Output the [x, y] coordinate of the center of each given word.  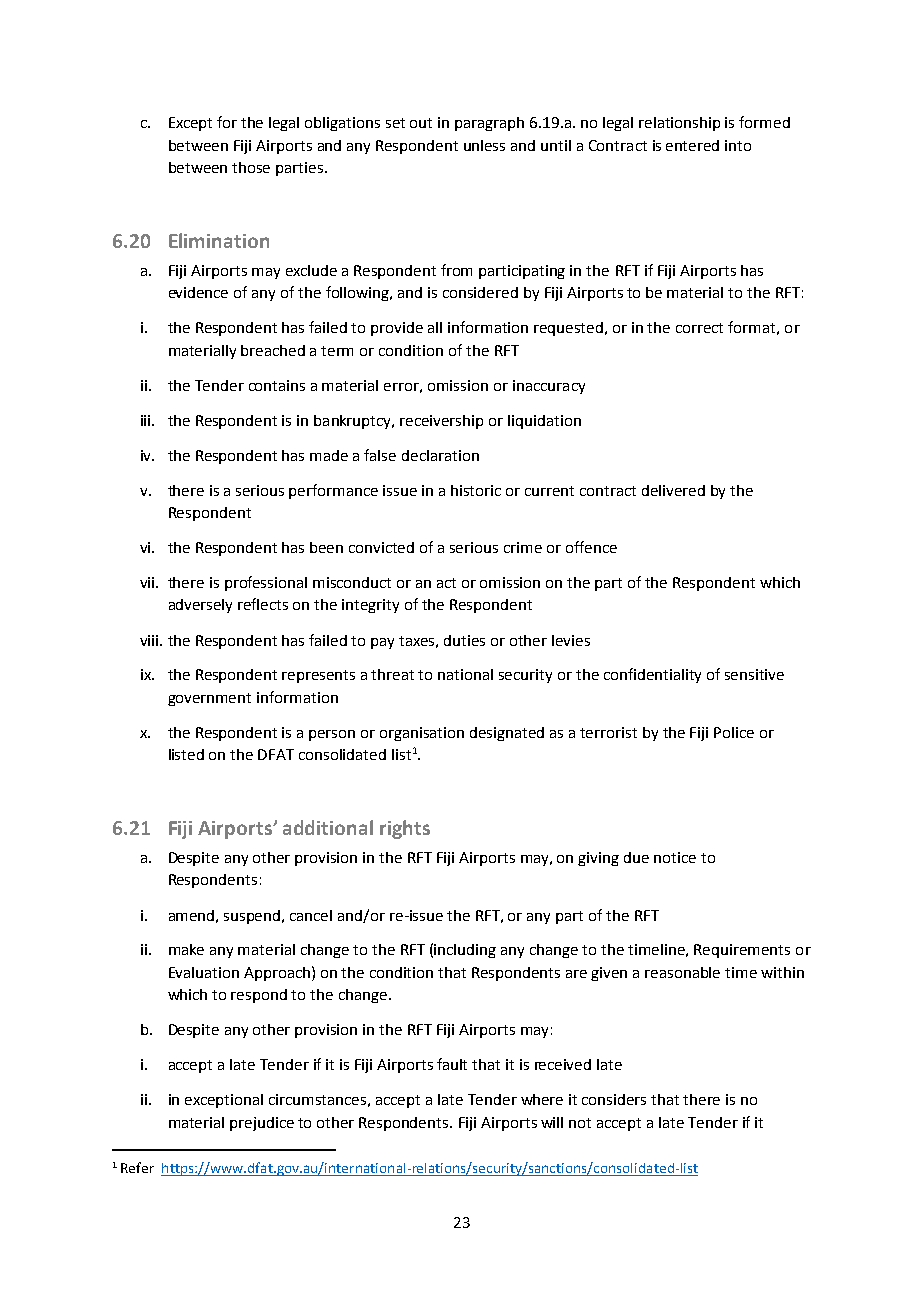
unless [484, 145]
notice [675, 857]
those [251, 167]
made [329, 455]
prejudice [262, 1124]
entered [692, 145]
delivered [673, 490]
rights [405, 829]
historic [476, 490]
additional [328, 827]
